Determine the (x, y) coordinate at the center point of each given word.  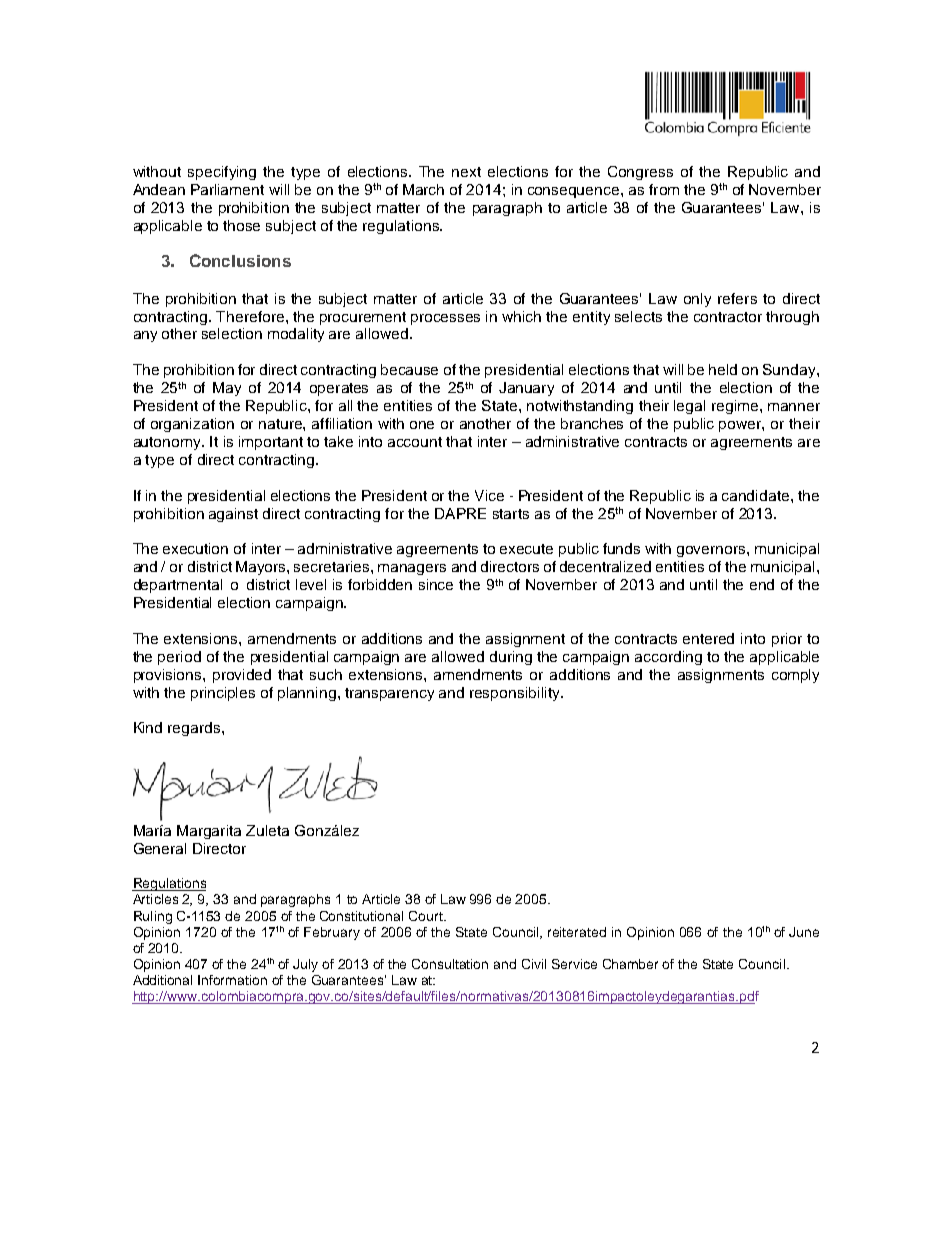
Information (232, 980)
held (723, 369)
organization (192, 425)
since (436, 584)
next (466, 172)
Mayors (262, 568)
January (526, 389)
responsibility (516, 694)
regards (194, 729)
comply (795, 676)
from (664, 189)
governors (712, 551)
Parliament (227, 189)
